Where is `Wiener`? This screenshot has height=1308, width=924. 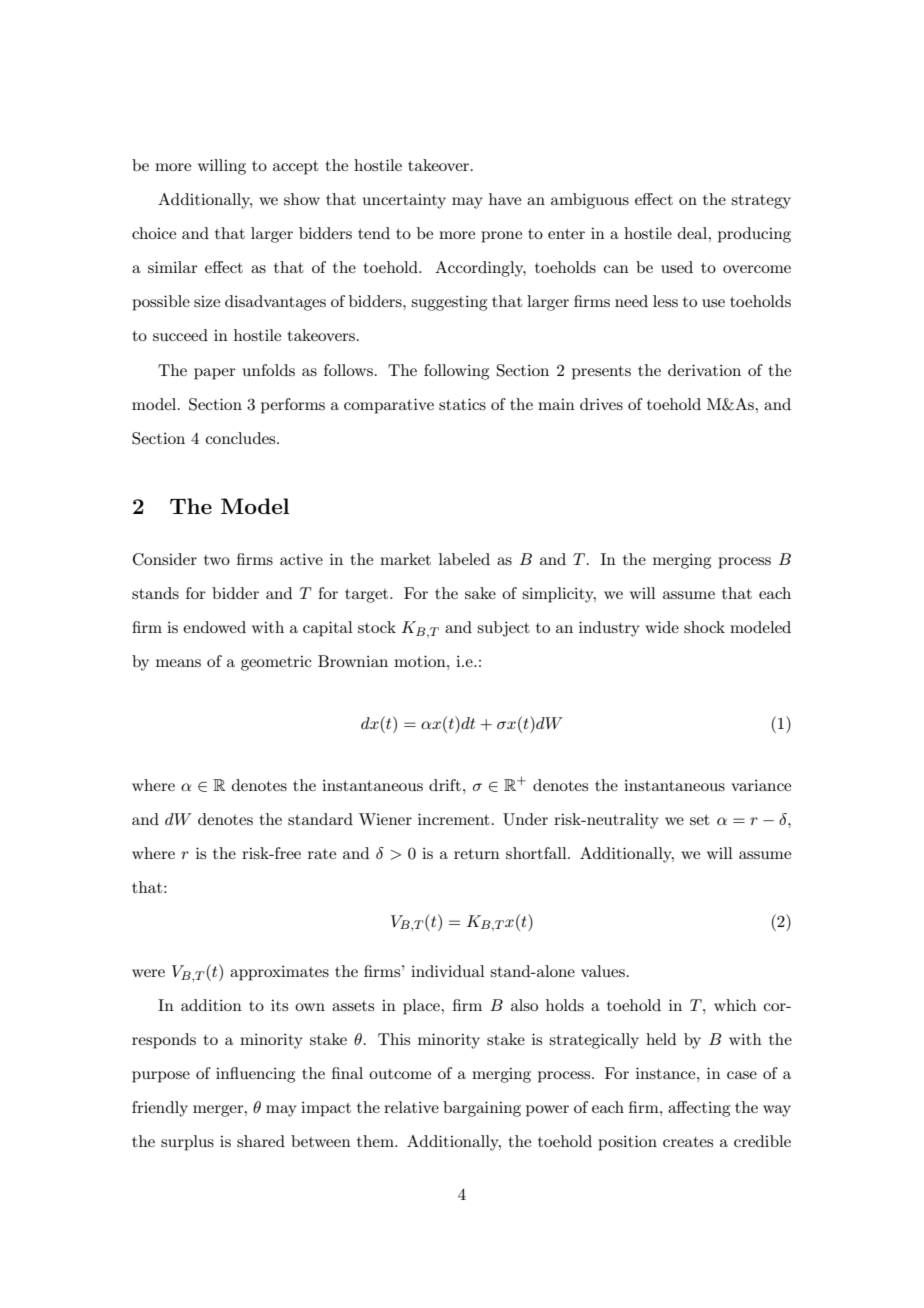
Wiener is located at coordinates (385, 819).
